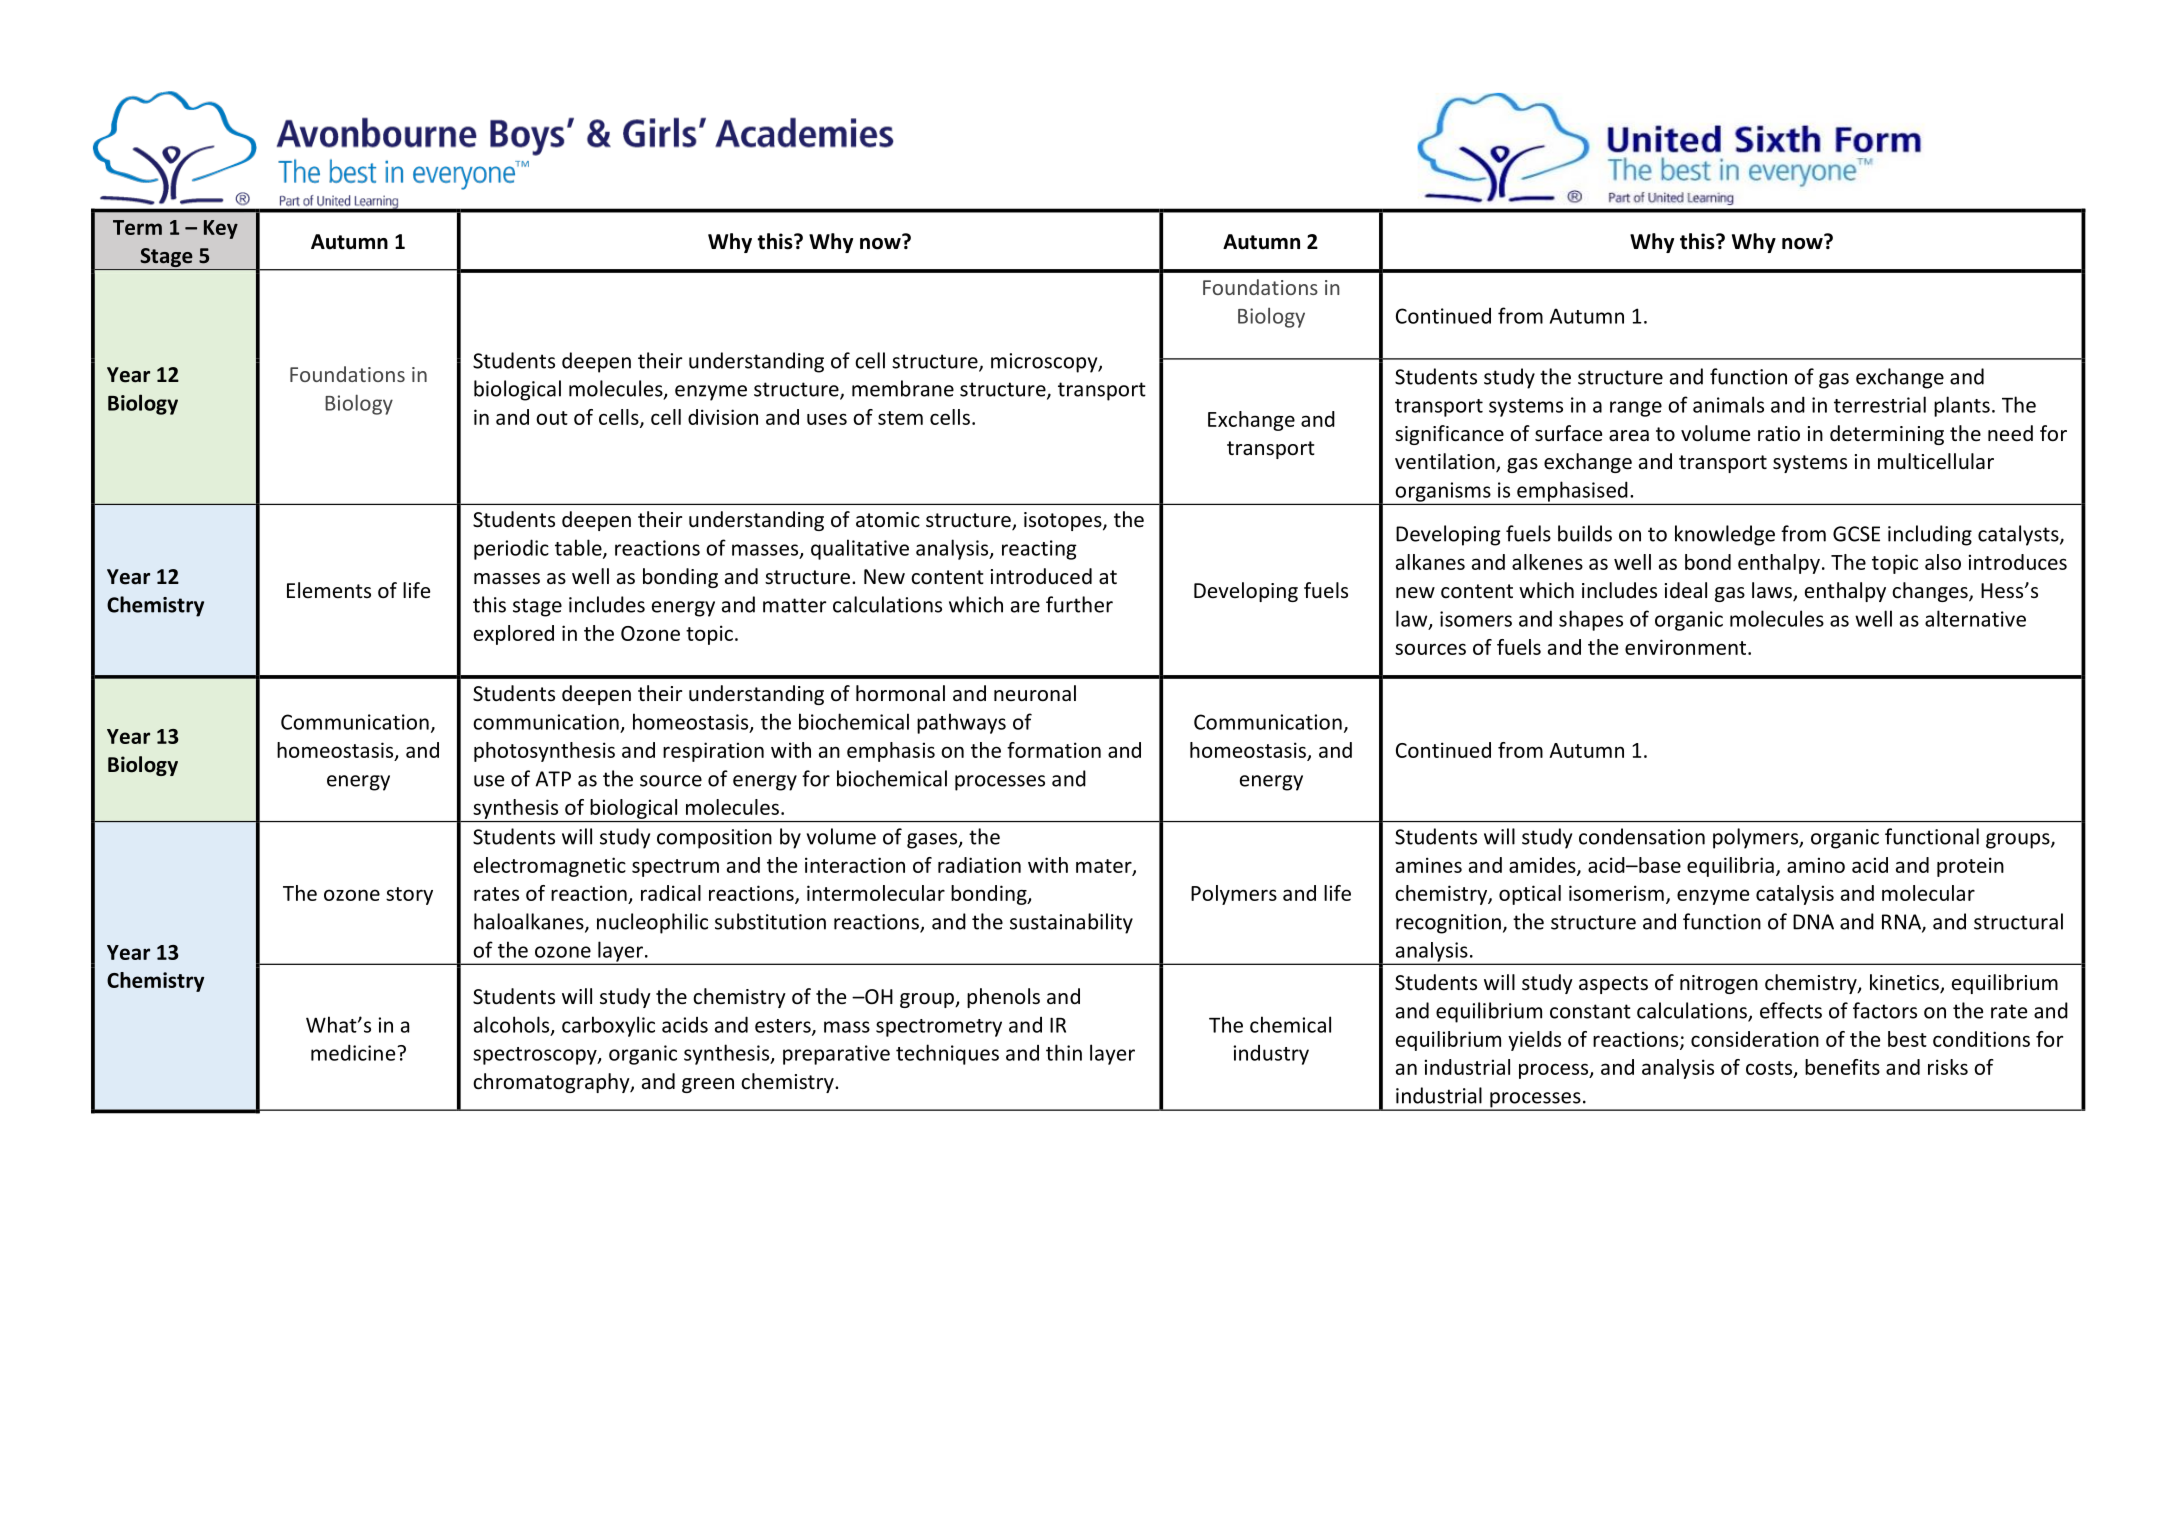  I want to click on environment, so click(1687, 647).
